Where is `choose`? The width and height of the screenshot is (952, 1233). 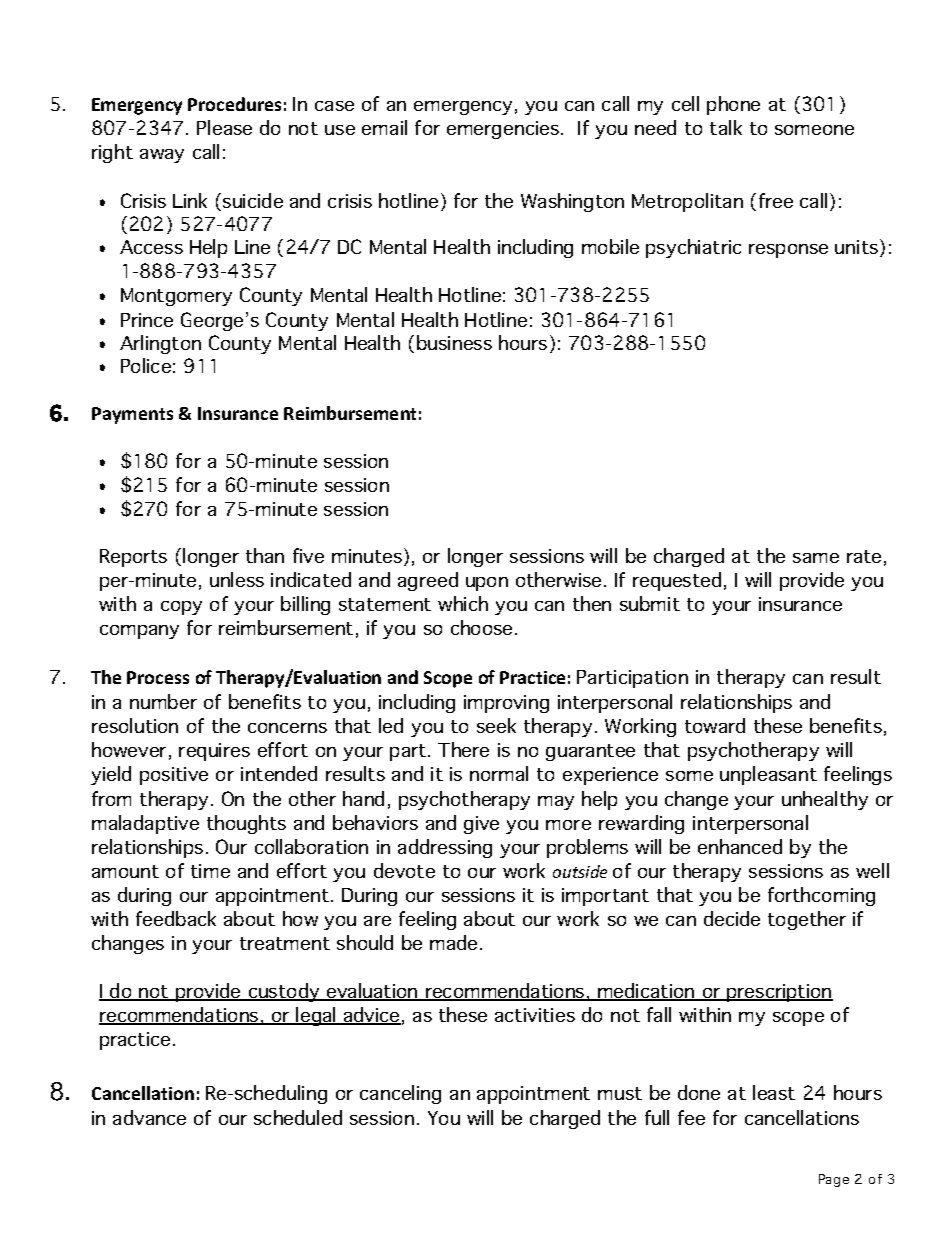 choose is located at coordinates (481, 627).
